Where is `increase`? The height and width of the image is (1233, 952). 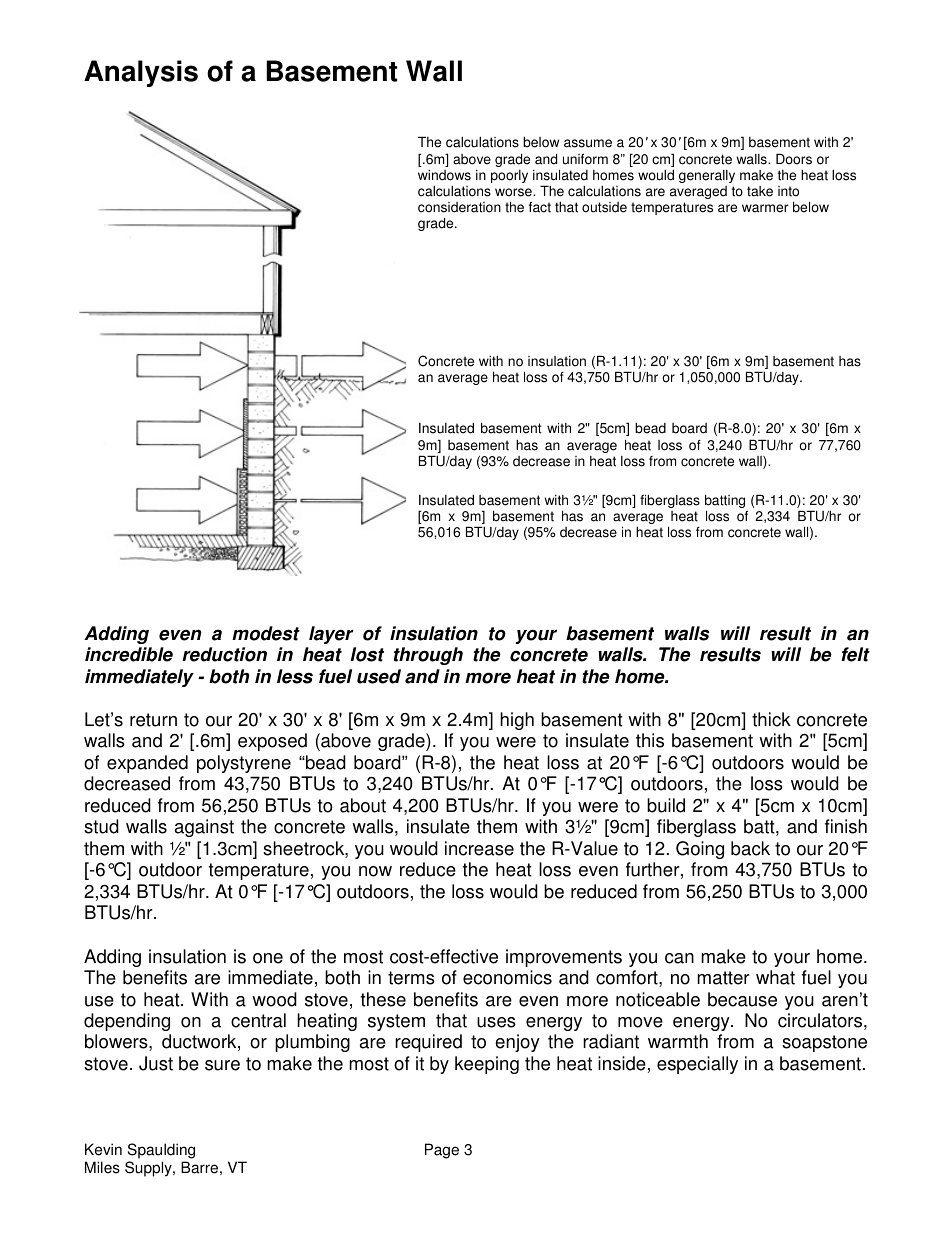 increase is located at coordinates (479, 848).
